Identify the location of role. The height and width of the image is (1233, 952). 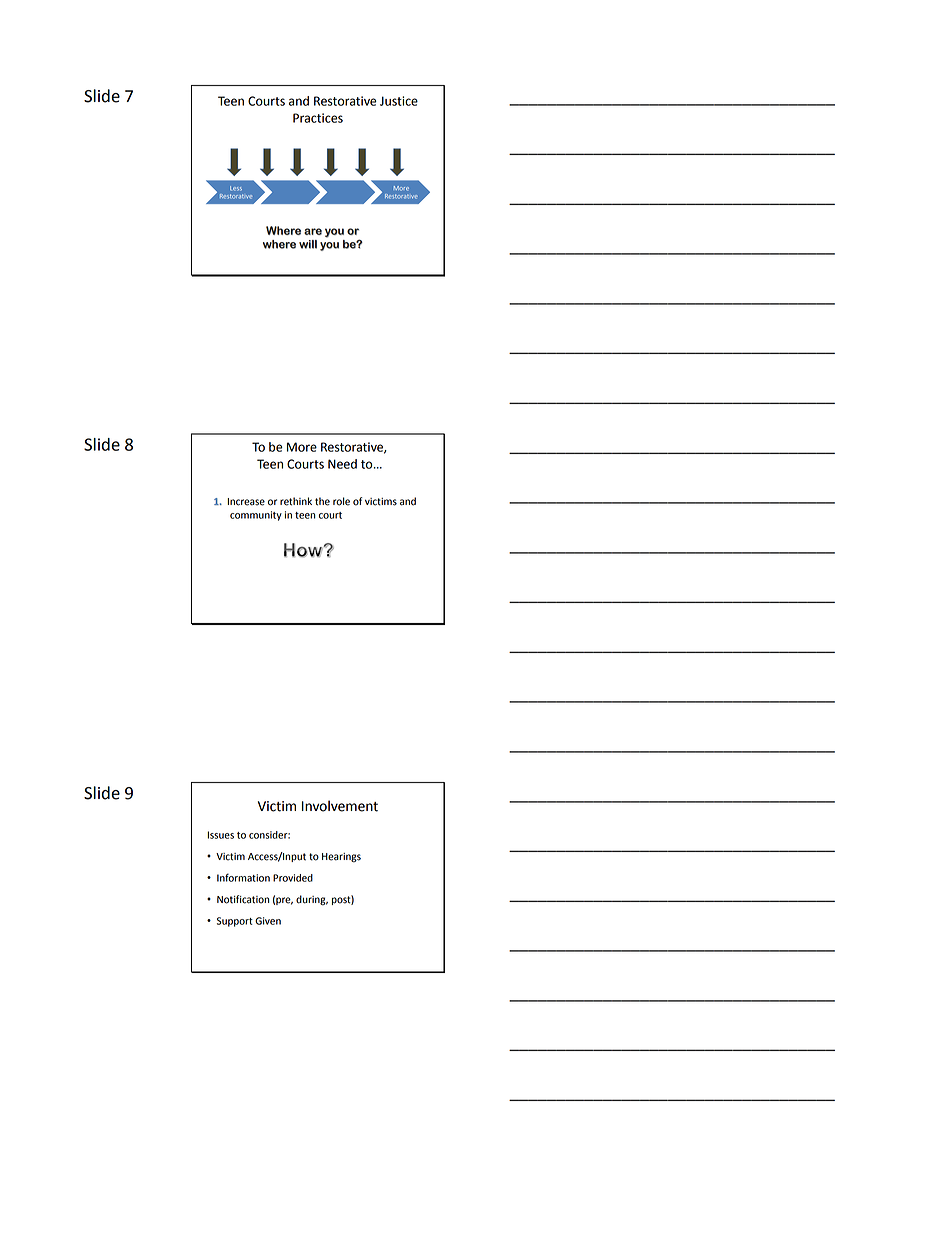
(341, 501).
